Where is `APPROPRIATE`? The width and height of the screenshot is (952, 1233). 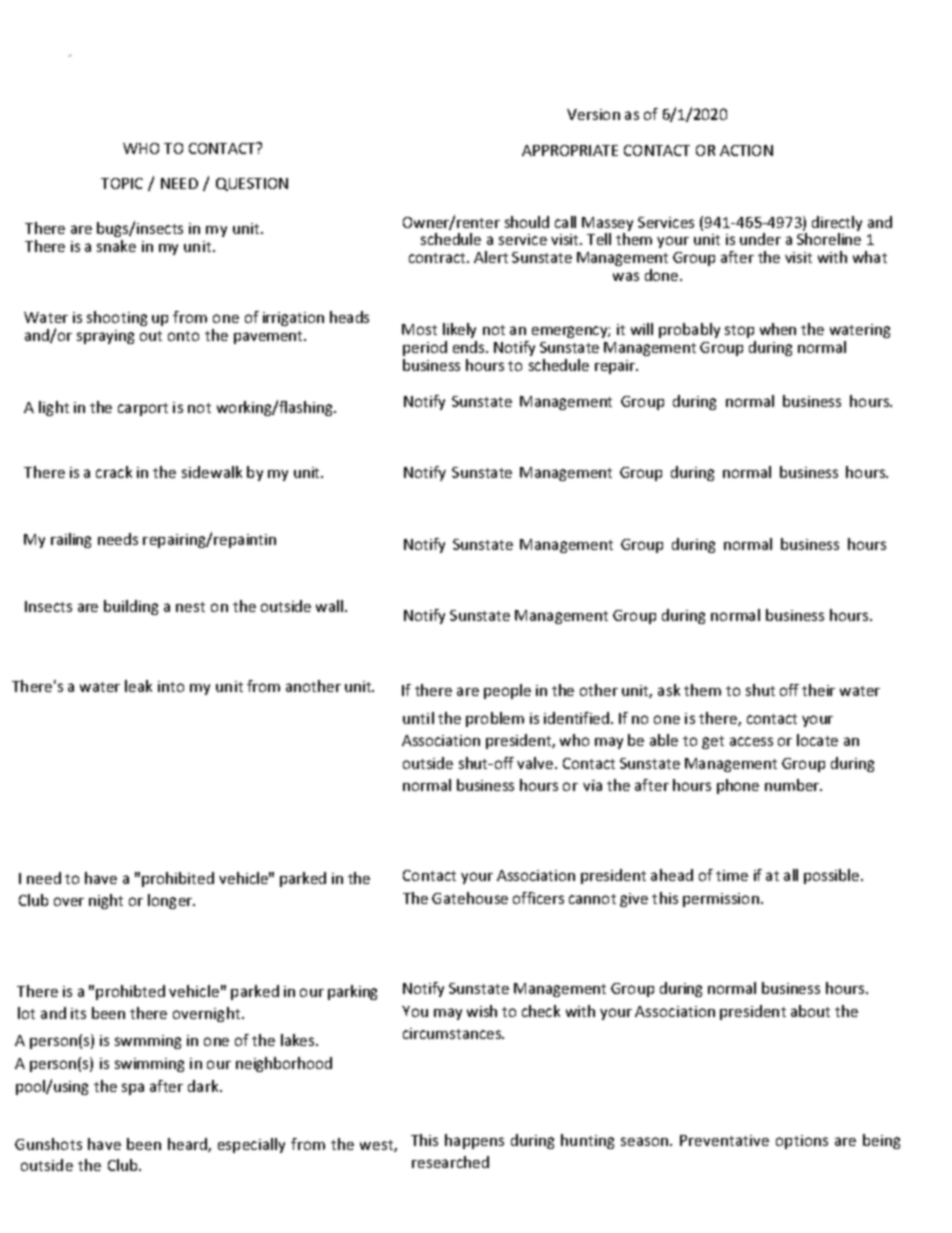 APPROPRIATE is located at coordinates (570, 150).
